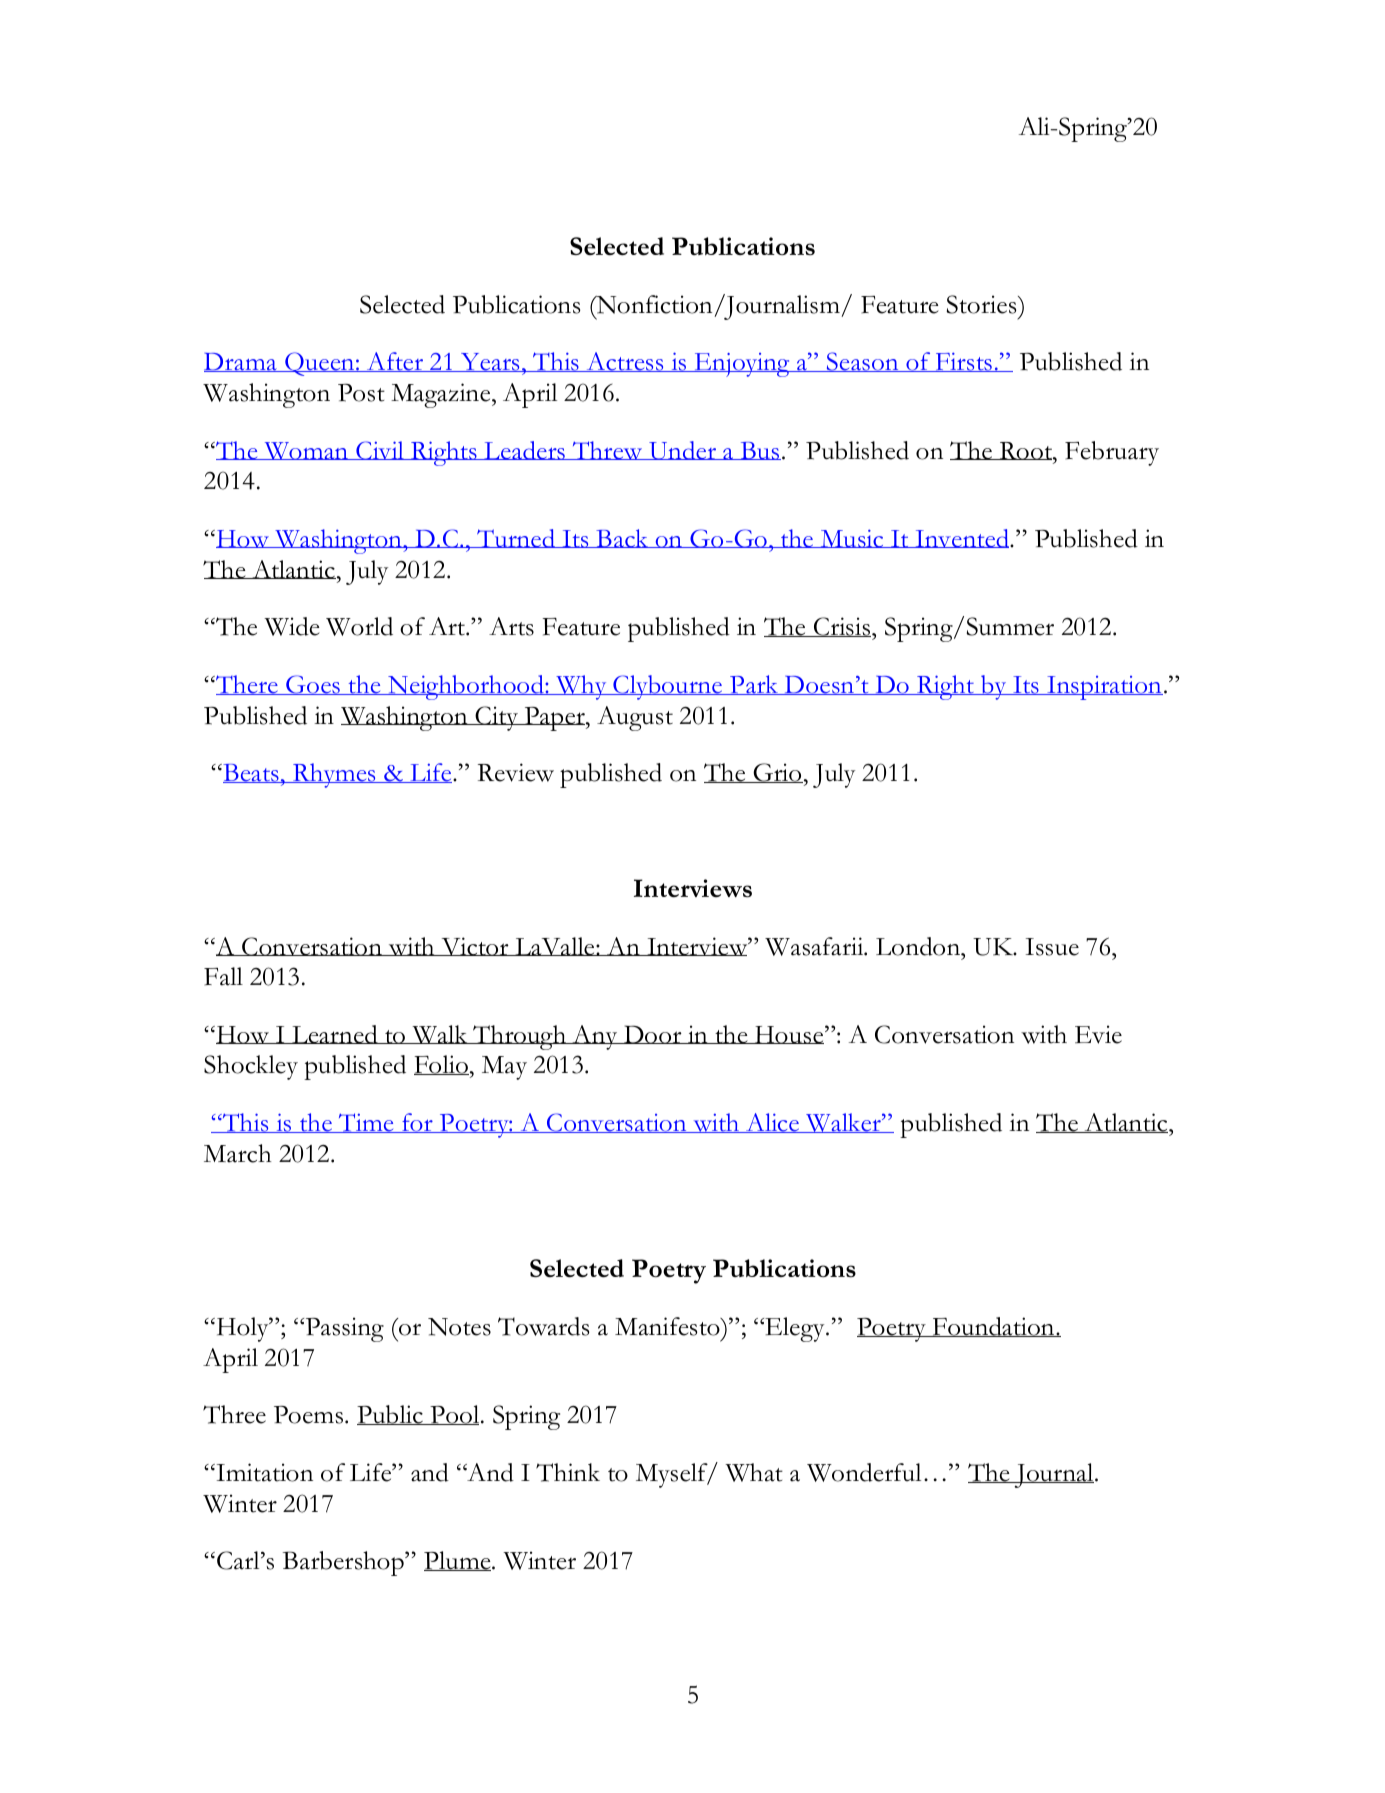 This screenshot has height=1793, width=1385. What do you see at coordinates (223, 976) in the screenshot?
I see `Fall` at bounding box center [223, 976].
